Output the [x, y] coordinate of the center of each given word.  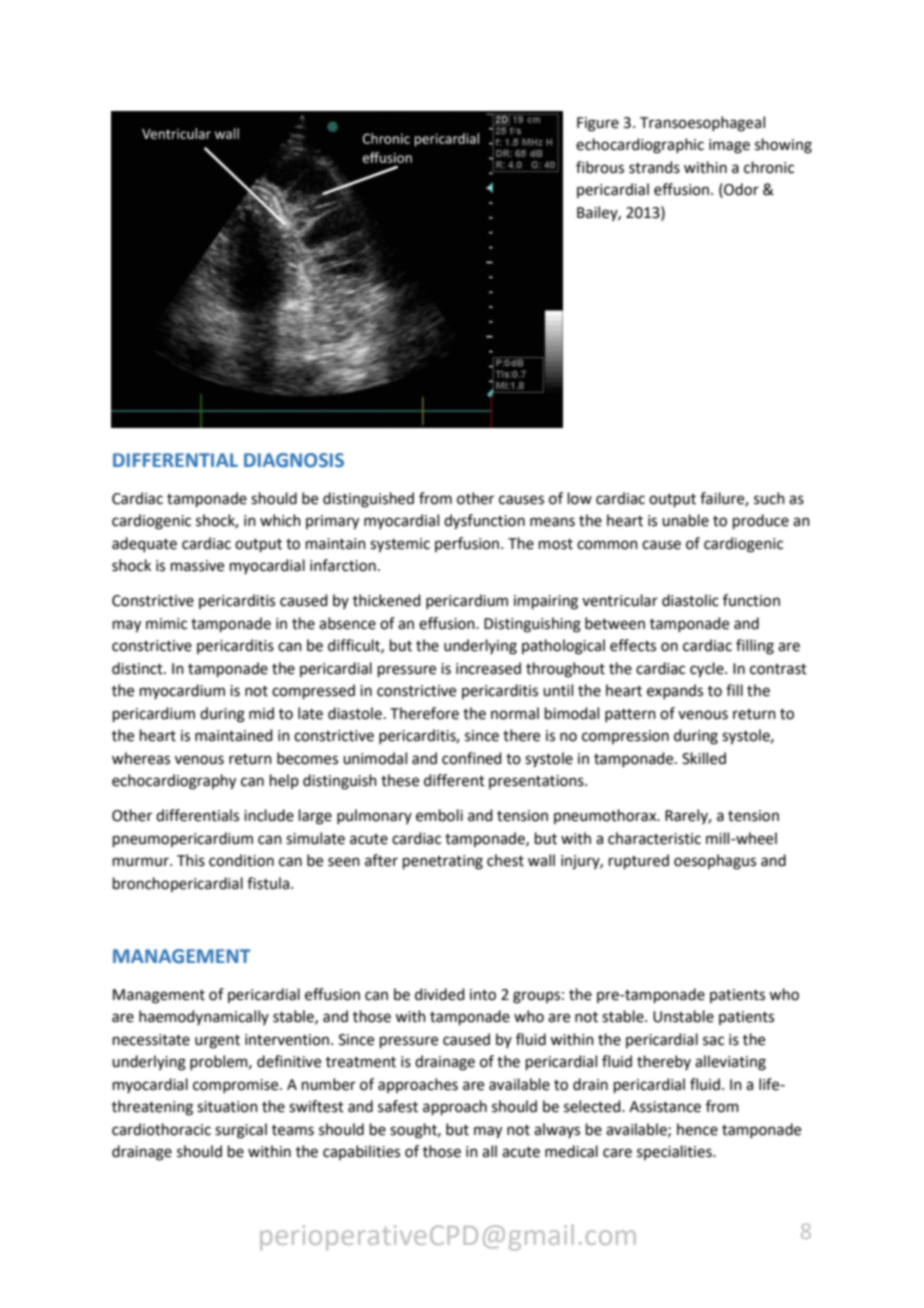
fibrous [600, 167]
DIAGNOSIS [294, 460]
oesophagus [715, 862]
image [729, 146]
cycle [708, 670]
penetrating [443, 862]
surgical [241, 1131]
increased [488, 668]
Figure [598, 124]
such [769, 498]
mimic [166, 624]
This [191, 860]
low [580, 498]
